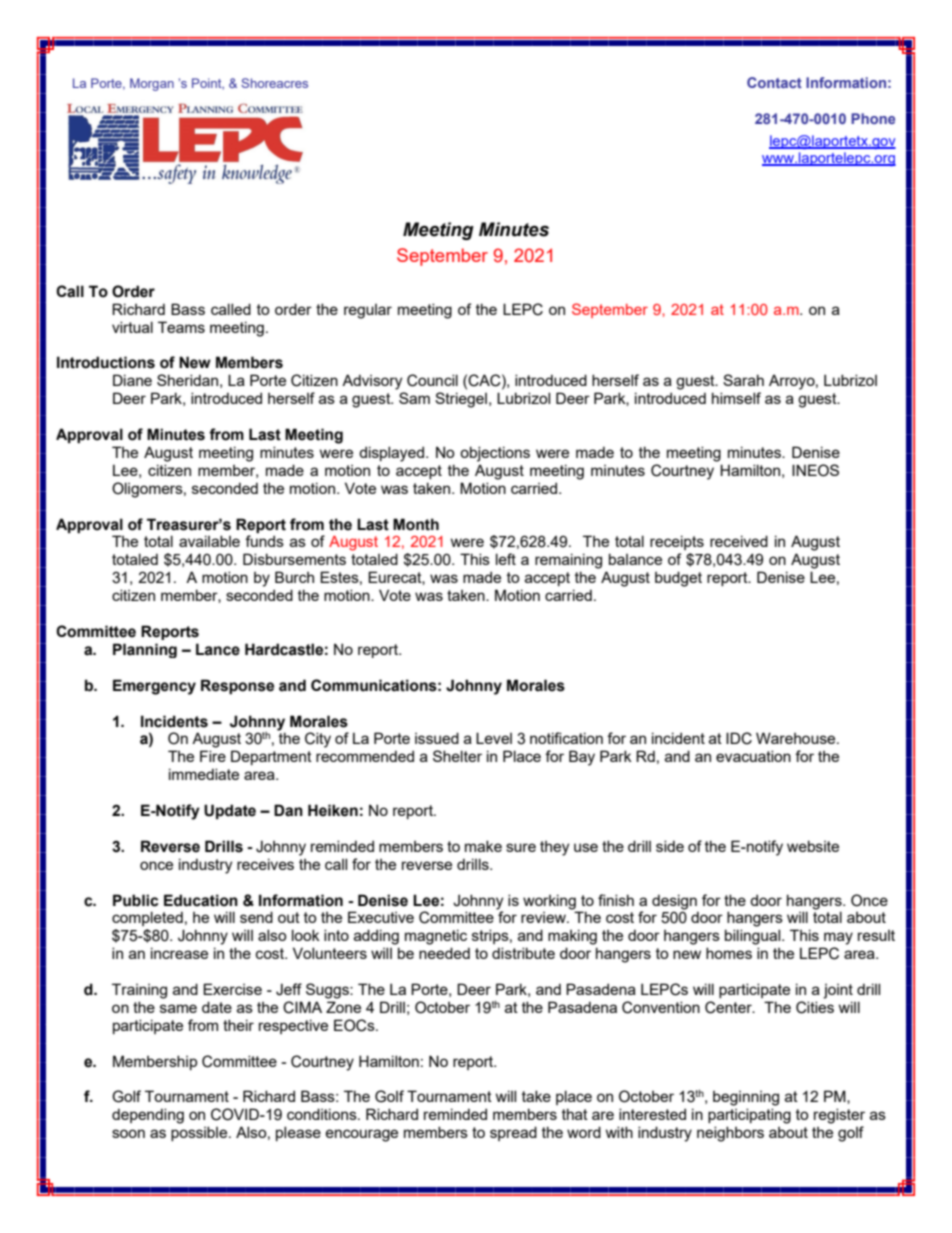 The width and height of the document is (952, 1233). I want to click on Shelter, so click(457, 756).
